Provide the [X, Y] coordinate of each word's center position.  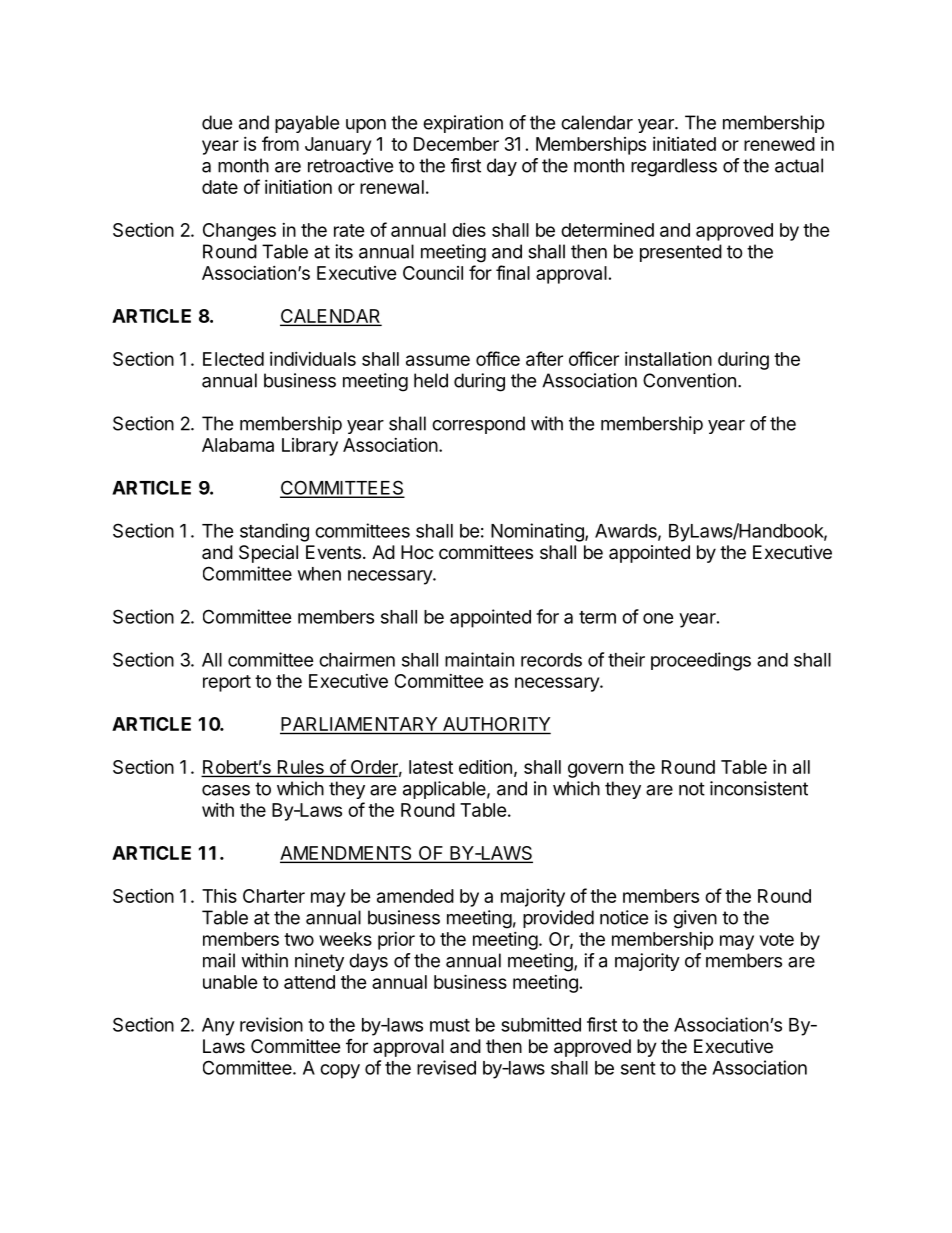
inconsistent [759, 788]
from [280, 143]
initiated [684, 144]
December [456, 144]
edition [485, 767]
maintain [479, 659]
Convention [689, 380]
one [658, 618]
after [544, 358]
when [319, 574]
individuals [313, 359]
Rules [300, 768]
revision [271, 1024]
